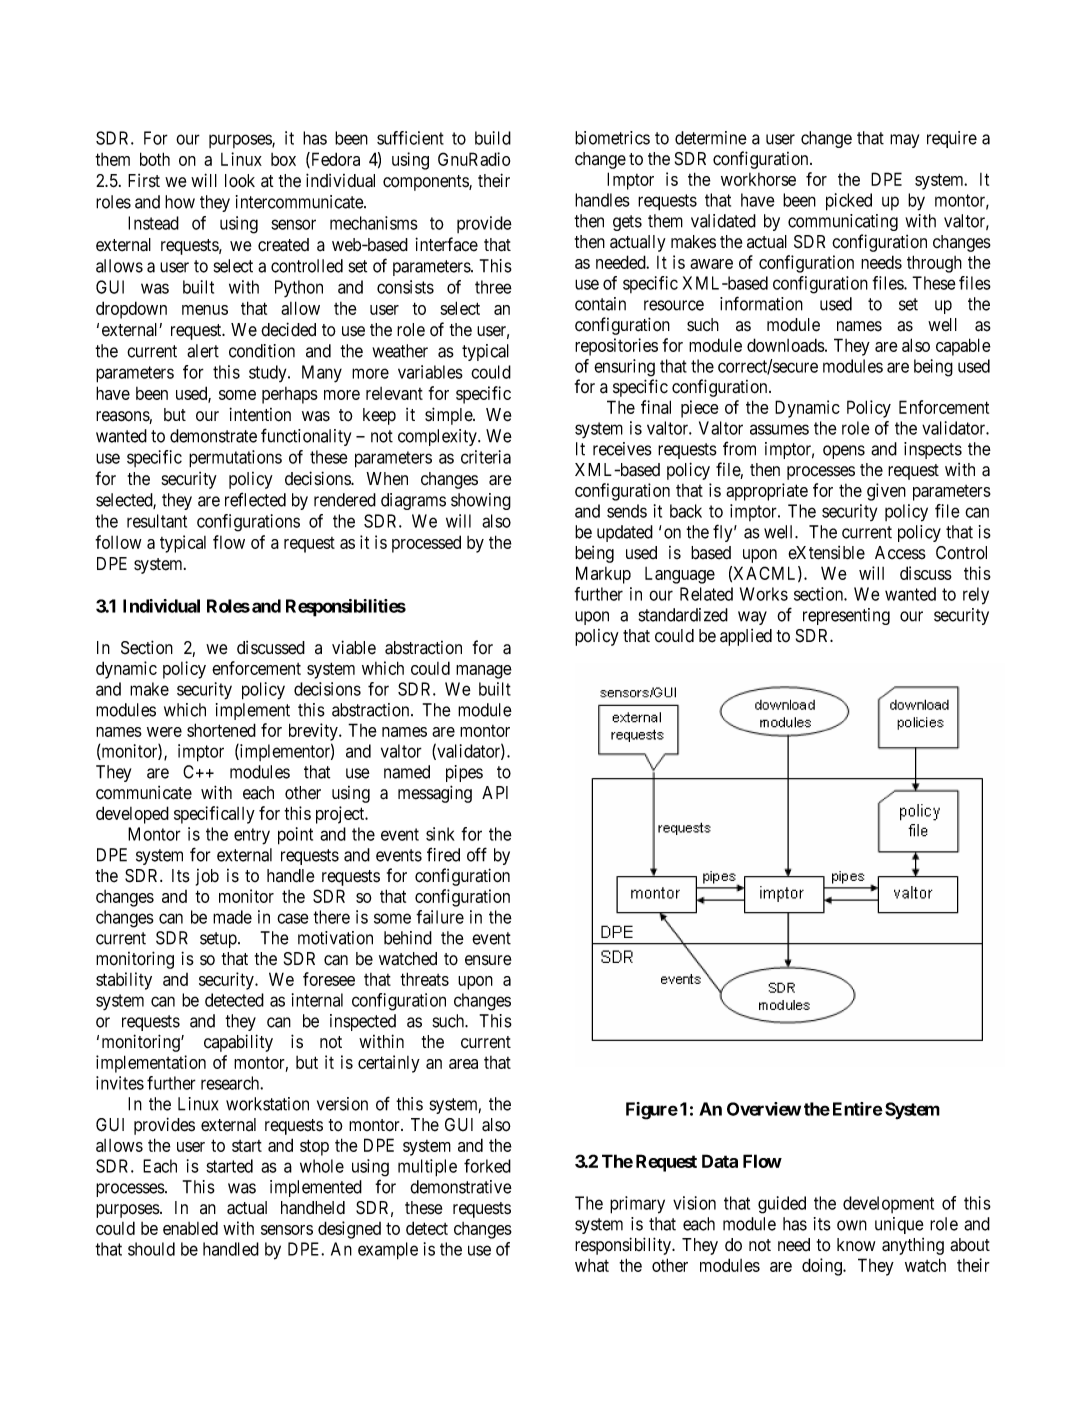  What do you see at coordinates (846, 616) in the page?
I see `representing` at bounding box center [846, 616].
